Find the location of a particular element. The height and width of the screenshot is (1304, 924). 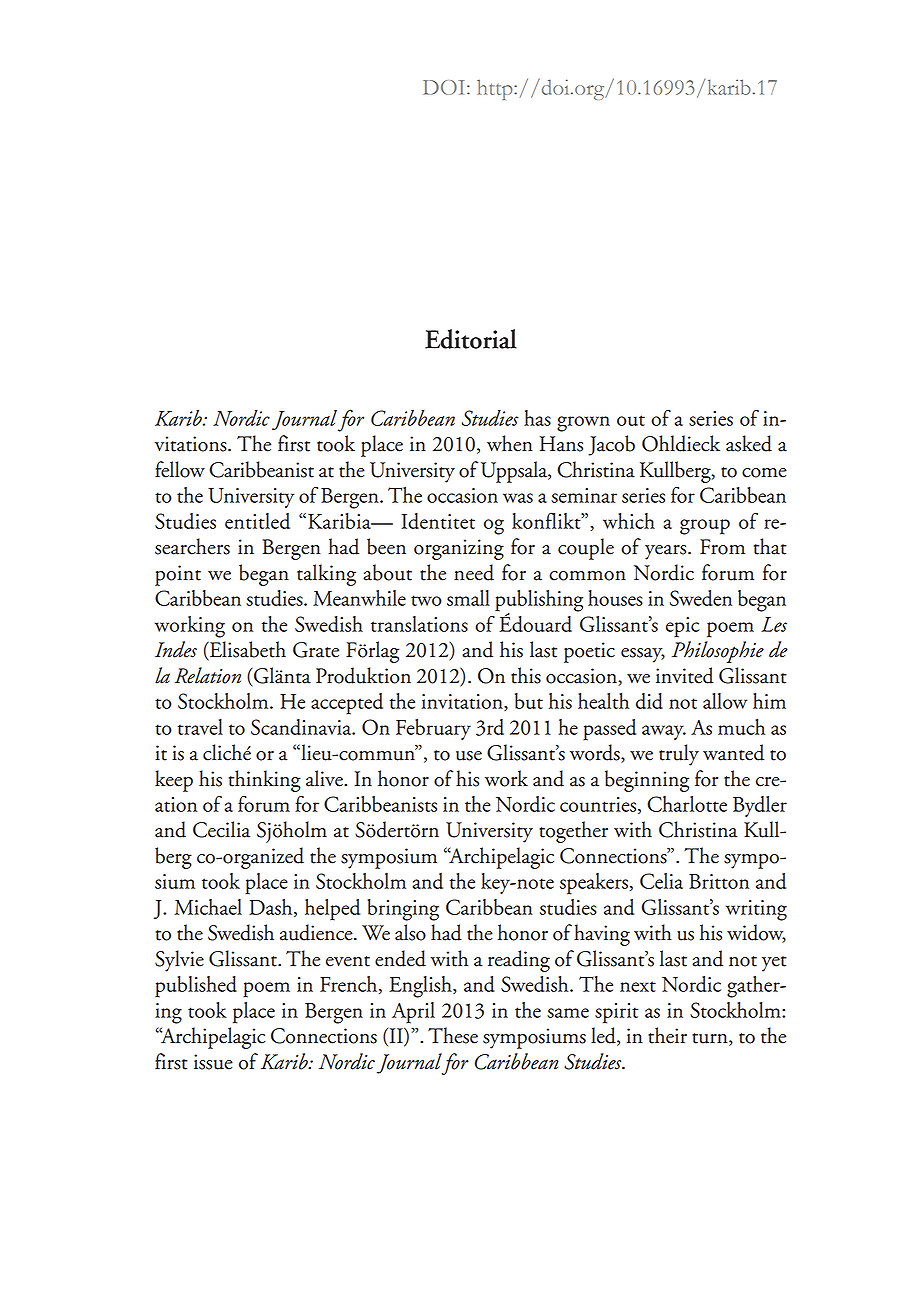

their is located at coordinates (667, 1035).
